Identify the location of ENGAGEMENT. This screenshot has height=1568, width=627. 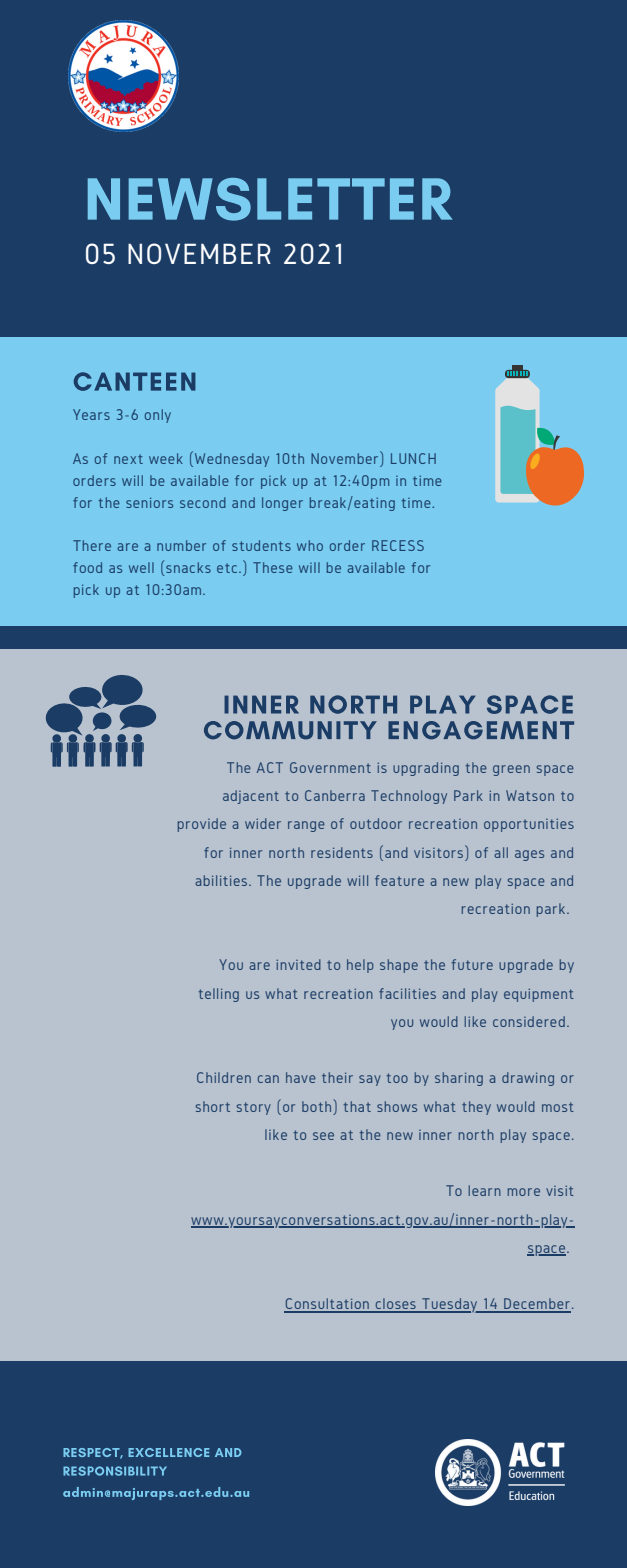
(481, 730).
